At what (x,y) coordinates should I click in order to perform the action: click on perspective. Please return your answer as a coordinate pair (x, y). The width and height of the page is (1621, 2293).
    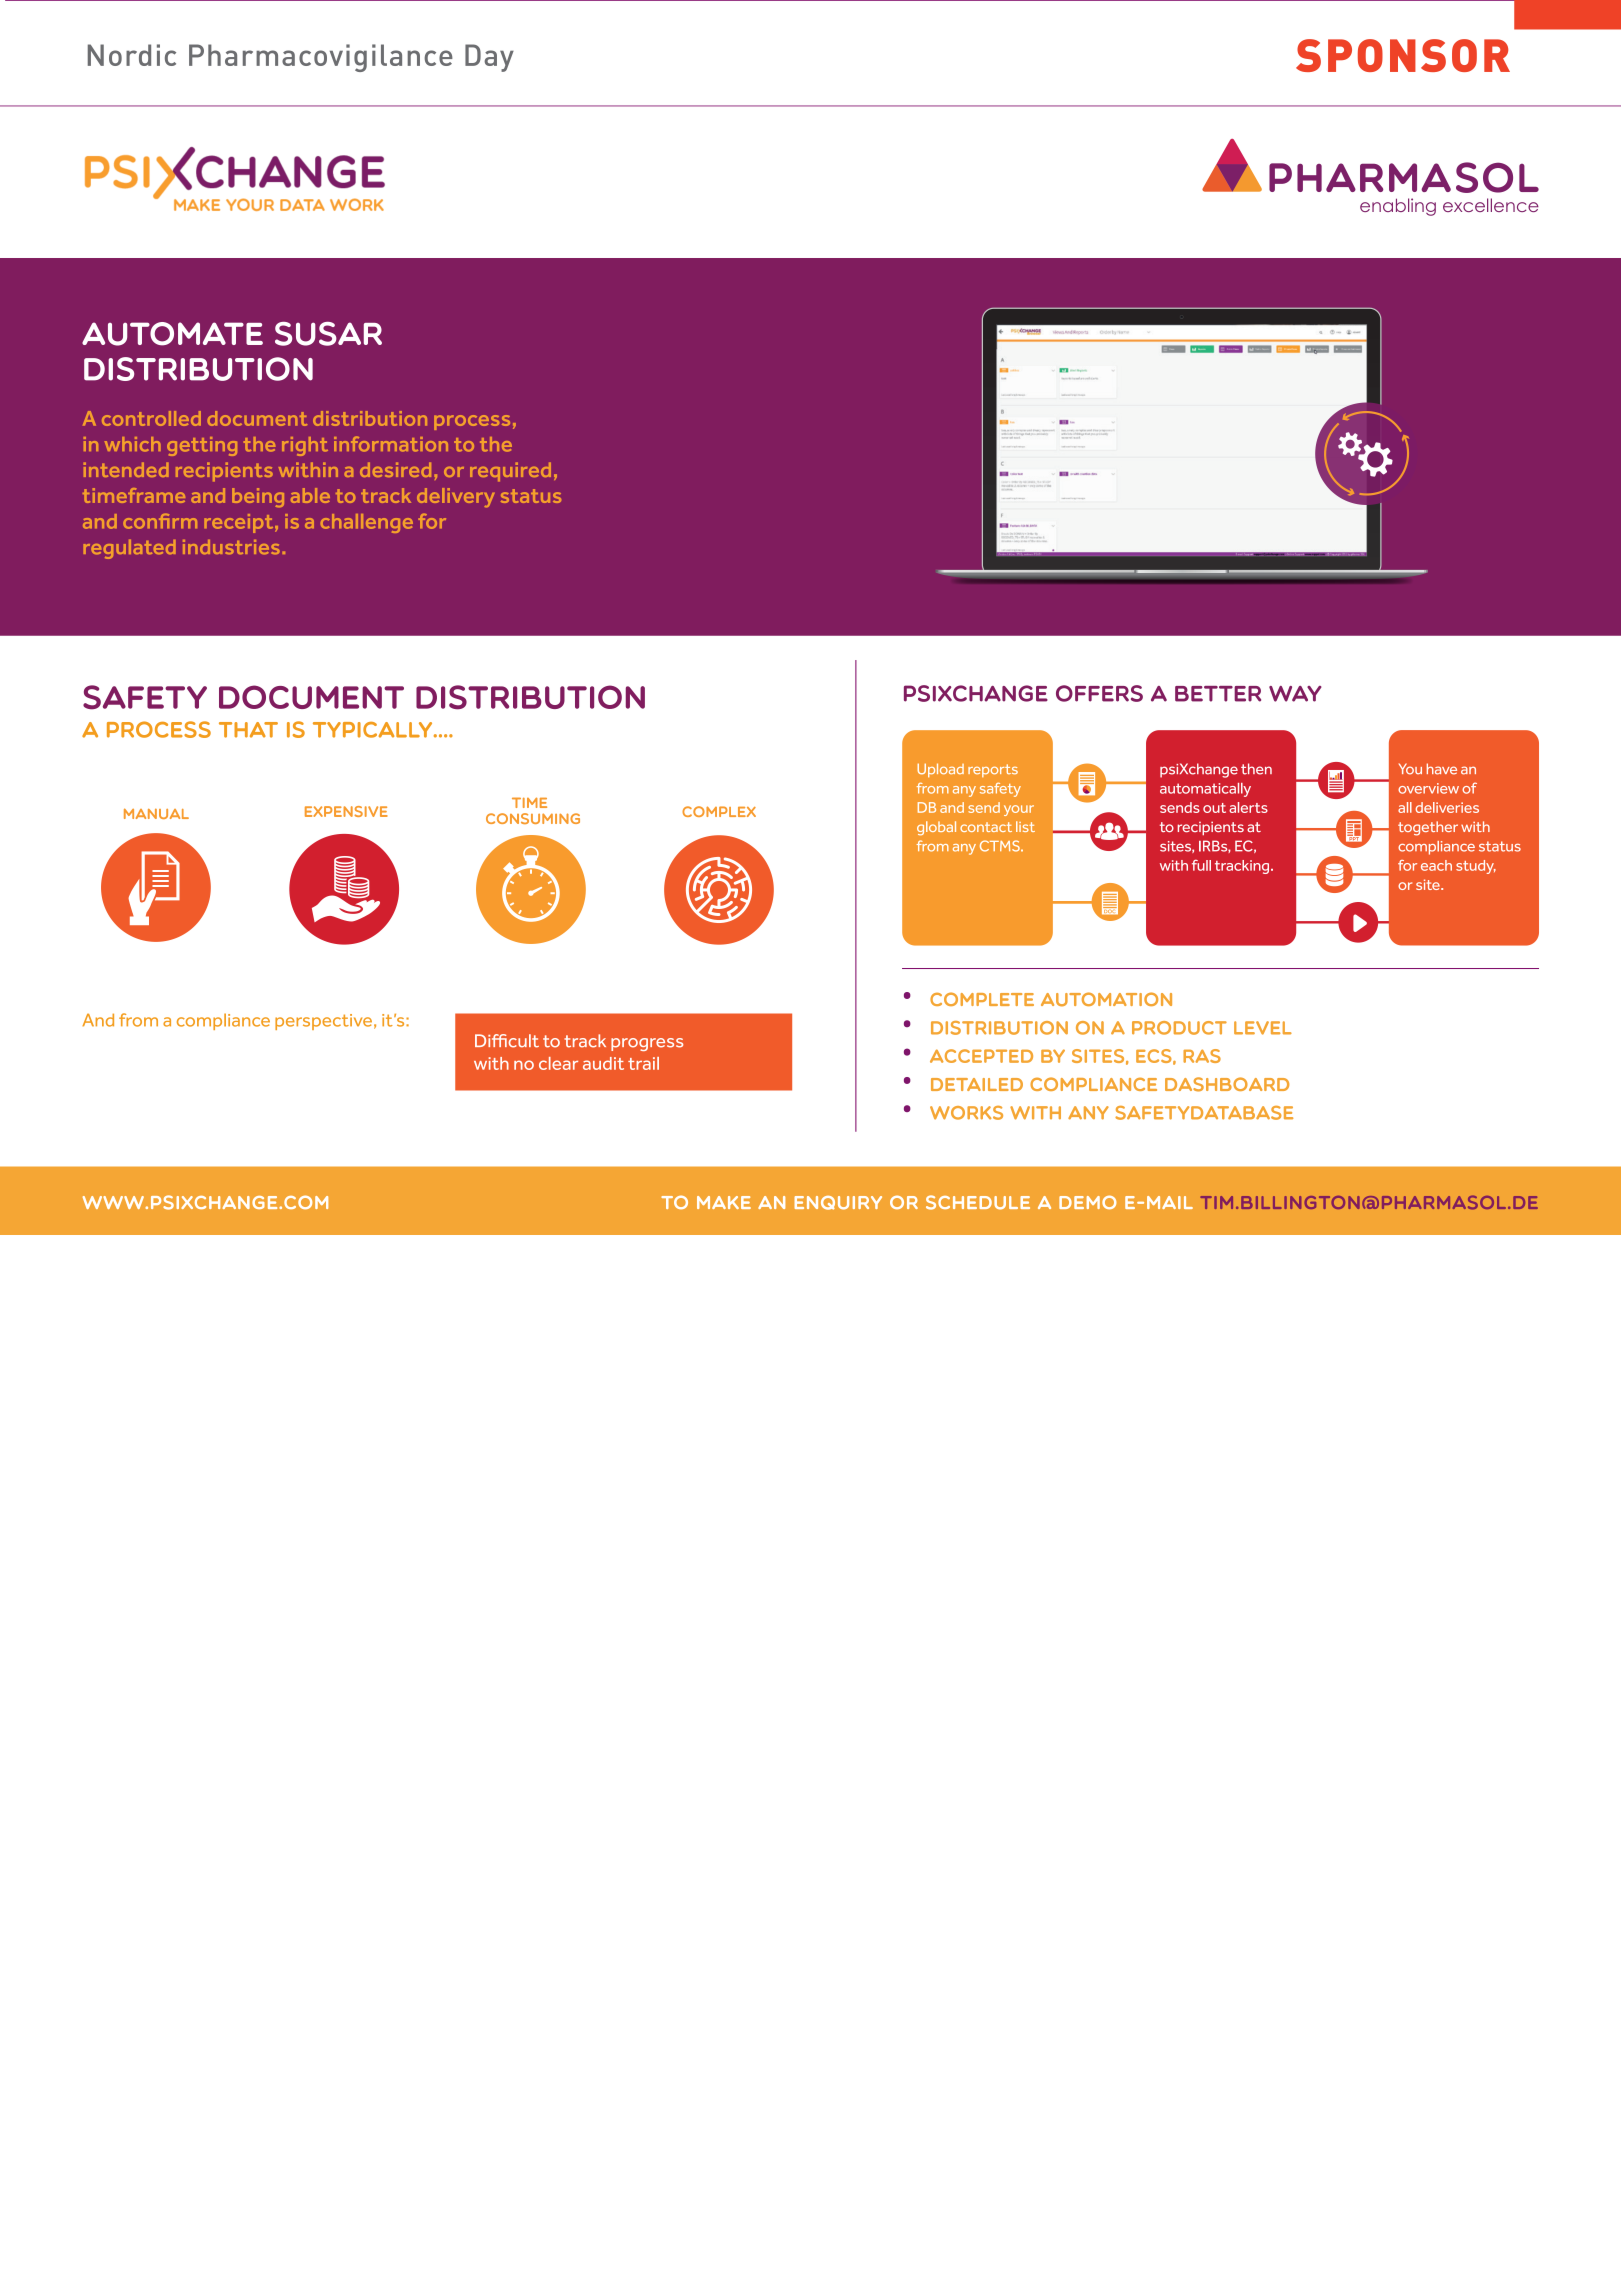
    Looking at the image, I should click on (323, 1022).
